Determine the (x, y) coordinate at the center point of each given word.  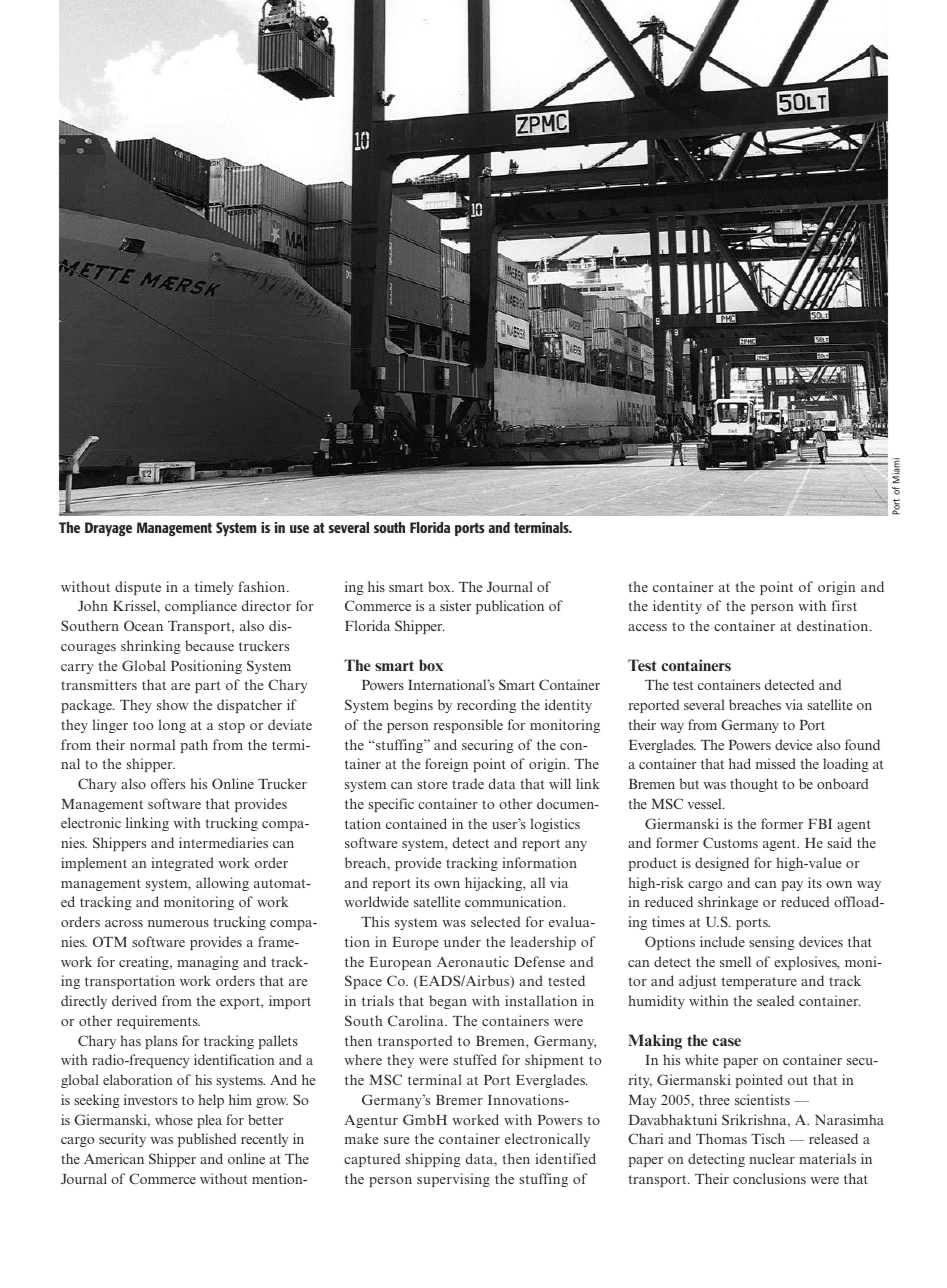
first (844, 605)
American (114, 1158)
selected (495, 921)
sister (455, 605)
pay (792, 886)
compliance (201, 607)
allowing (222, 884)
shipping (433, 1160)
